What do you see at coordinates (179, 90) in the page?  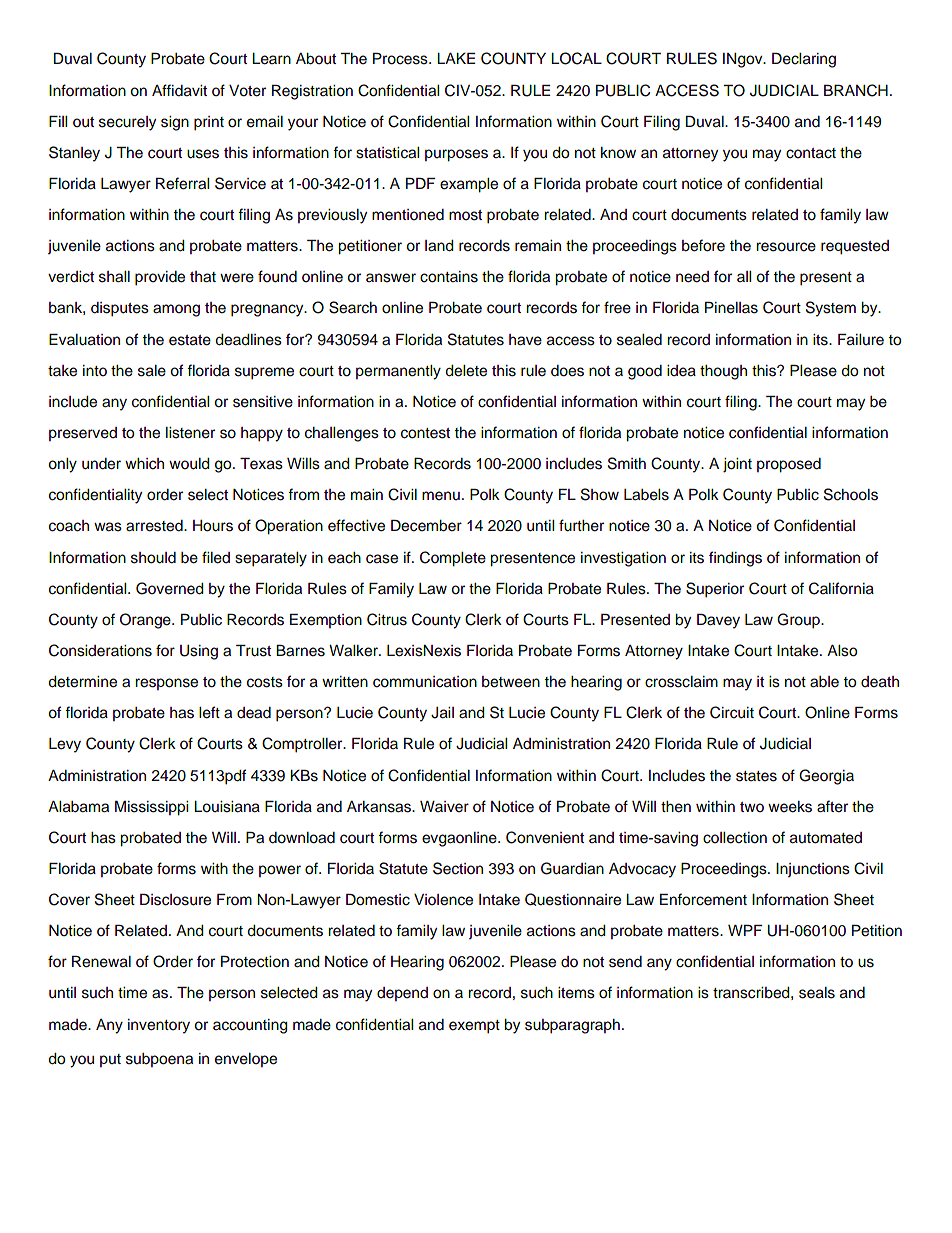 I see `Affidavit` at bounding box center [179, 90].
